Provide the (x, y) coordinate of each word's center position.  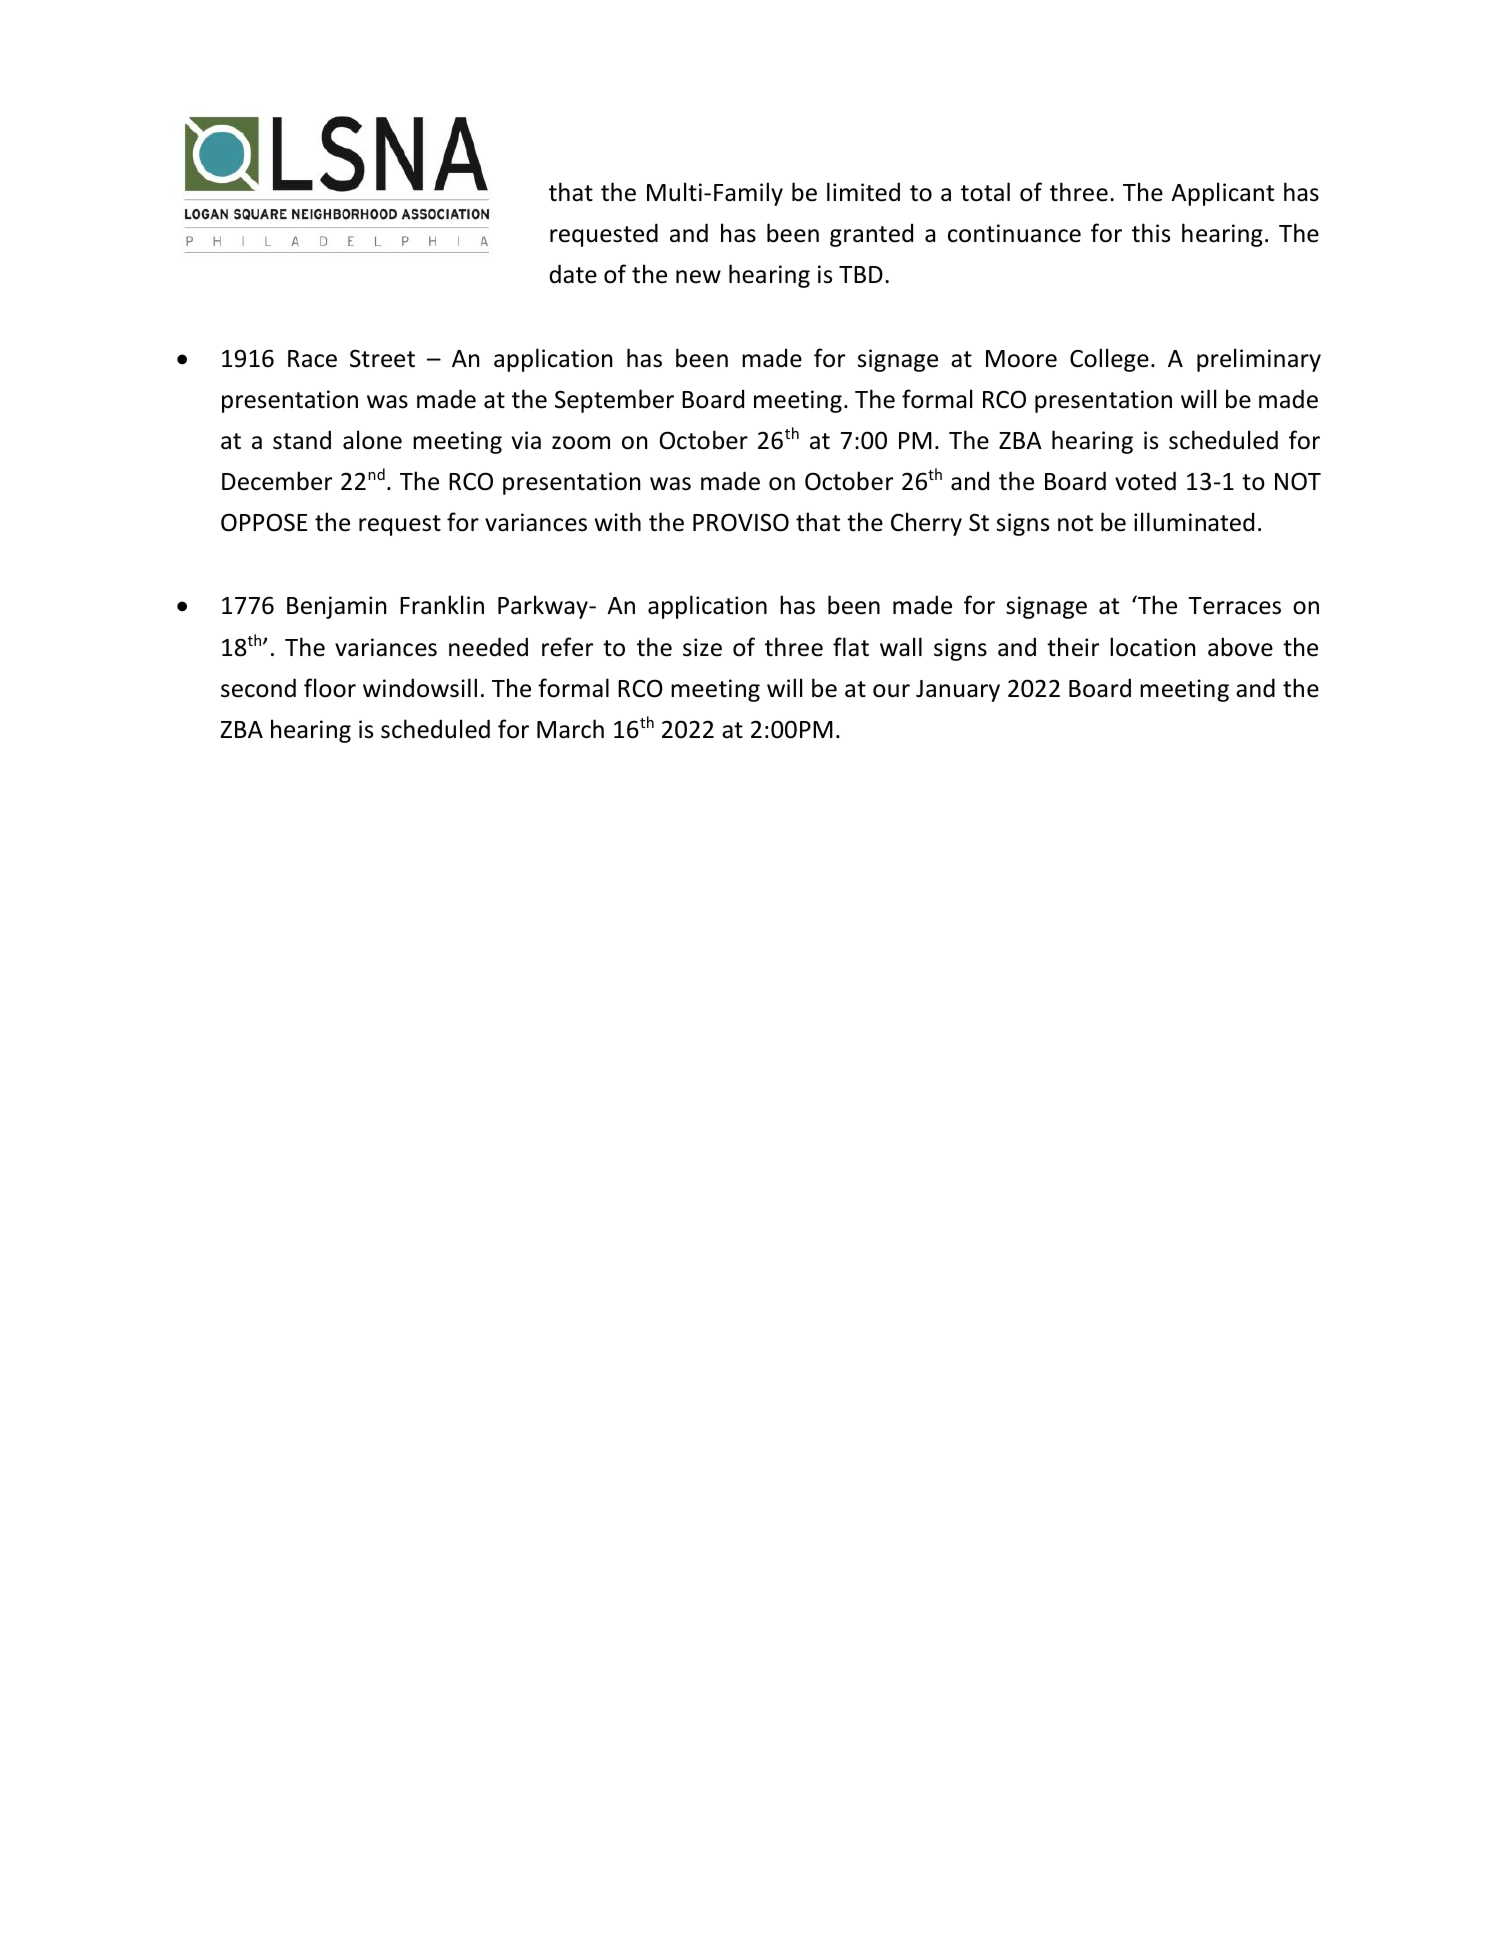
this (1151, 233)
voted (1145, 481)
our (891, 691)
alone (372, 440)
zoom (581, 443)
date (573, 274)
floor (330, 688)
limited (863, 192)
